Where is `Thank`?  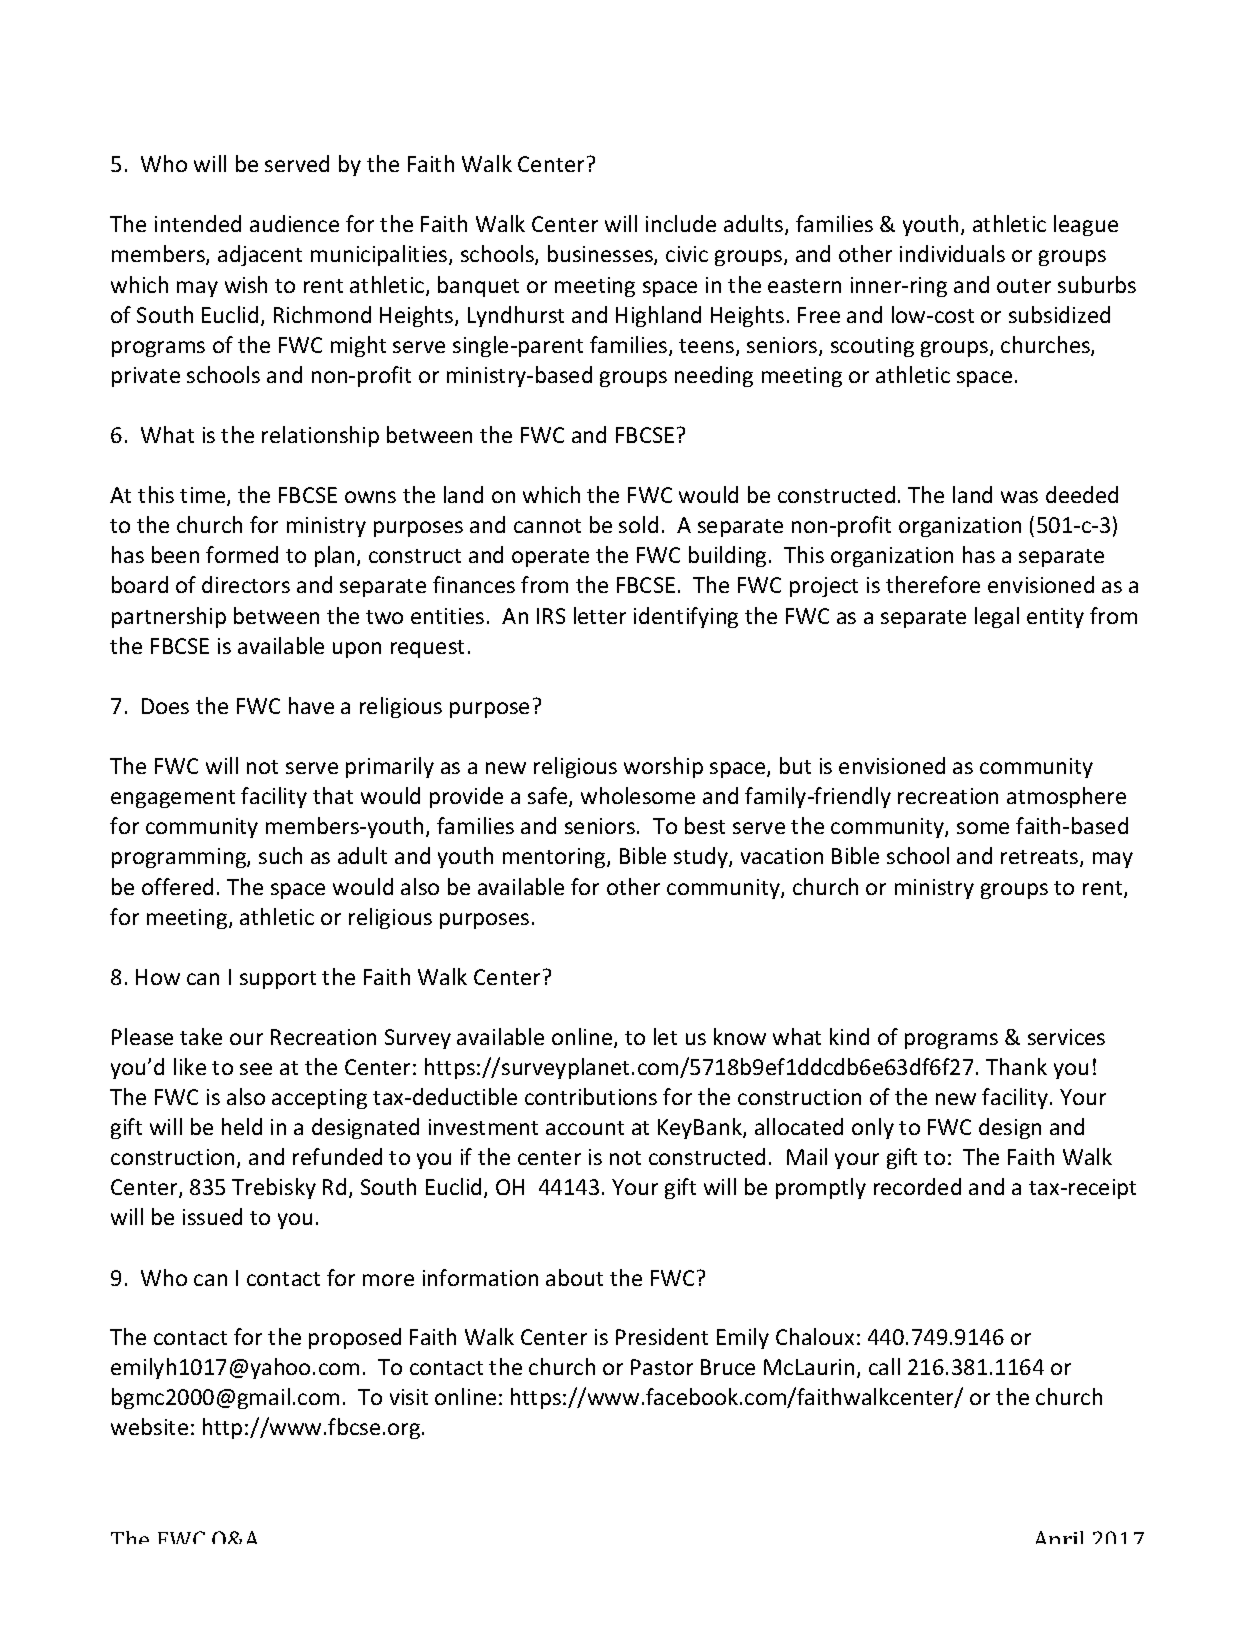
Thank is located at coordinates (1016, 1066).
